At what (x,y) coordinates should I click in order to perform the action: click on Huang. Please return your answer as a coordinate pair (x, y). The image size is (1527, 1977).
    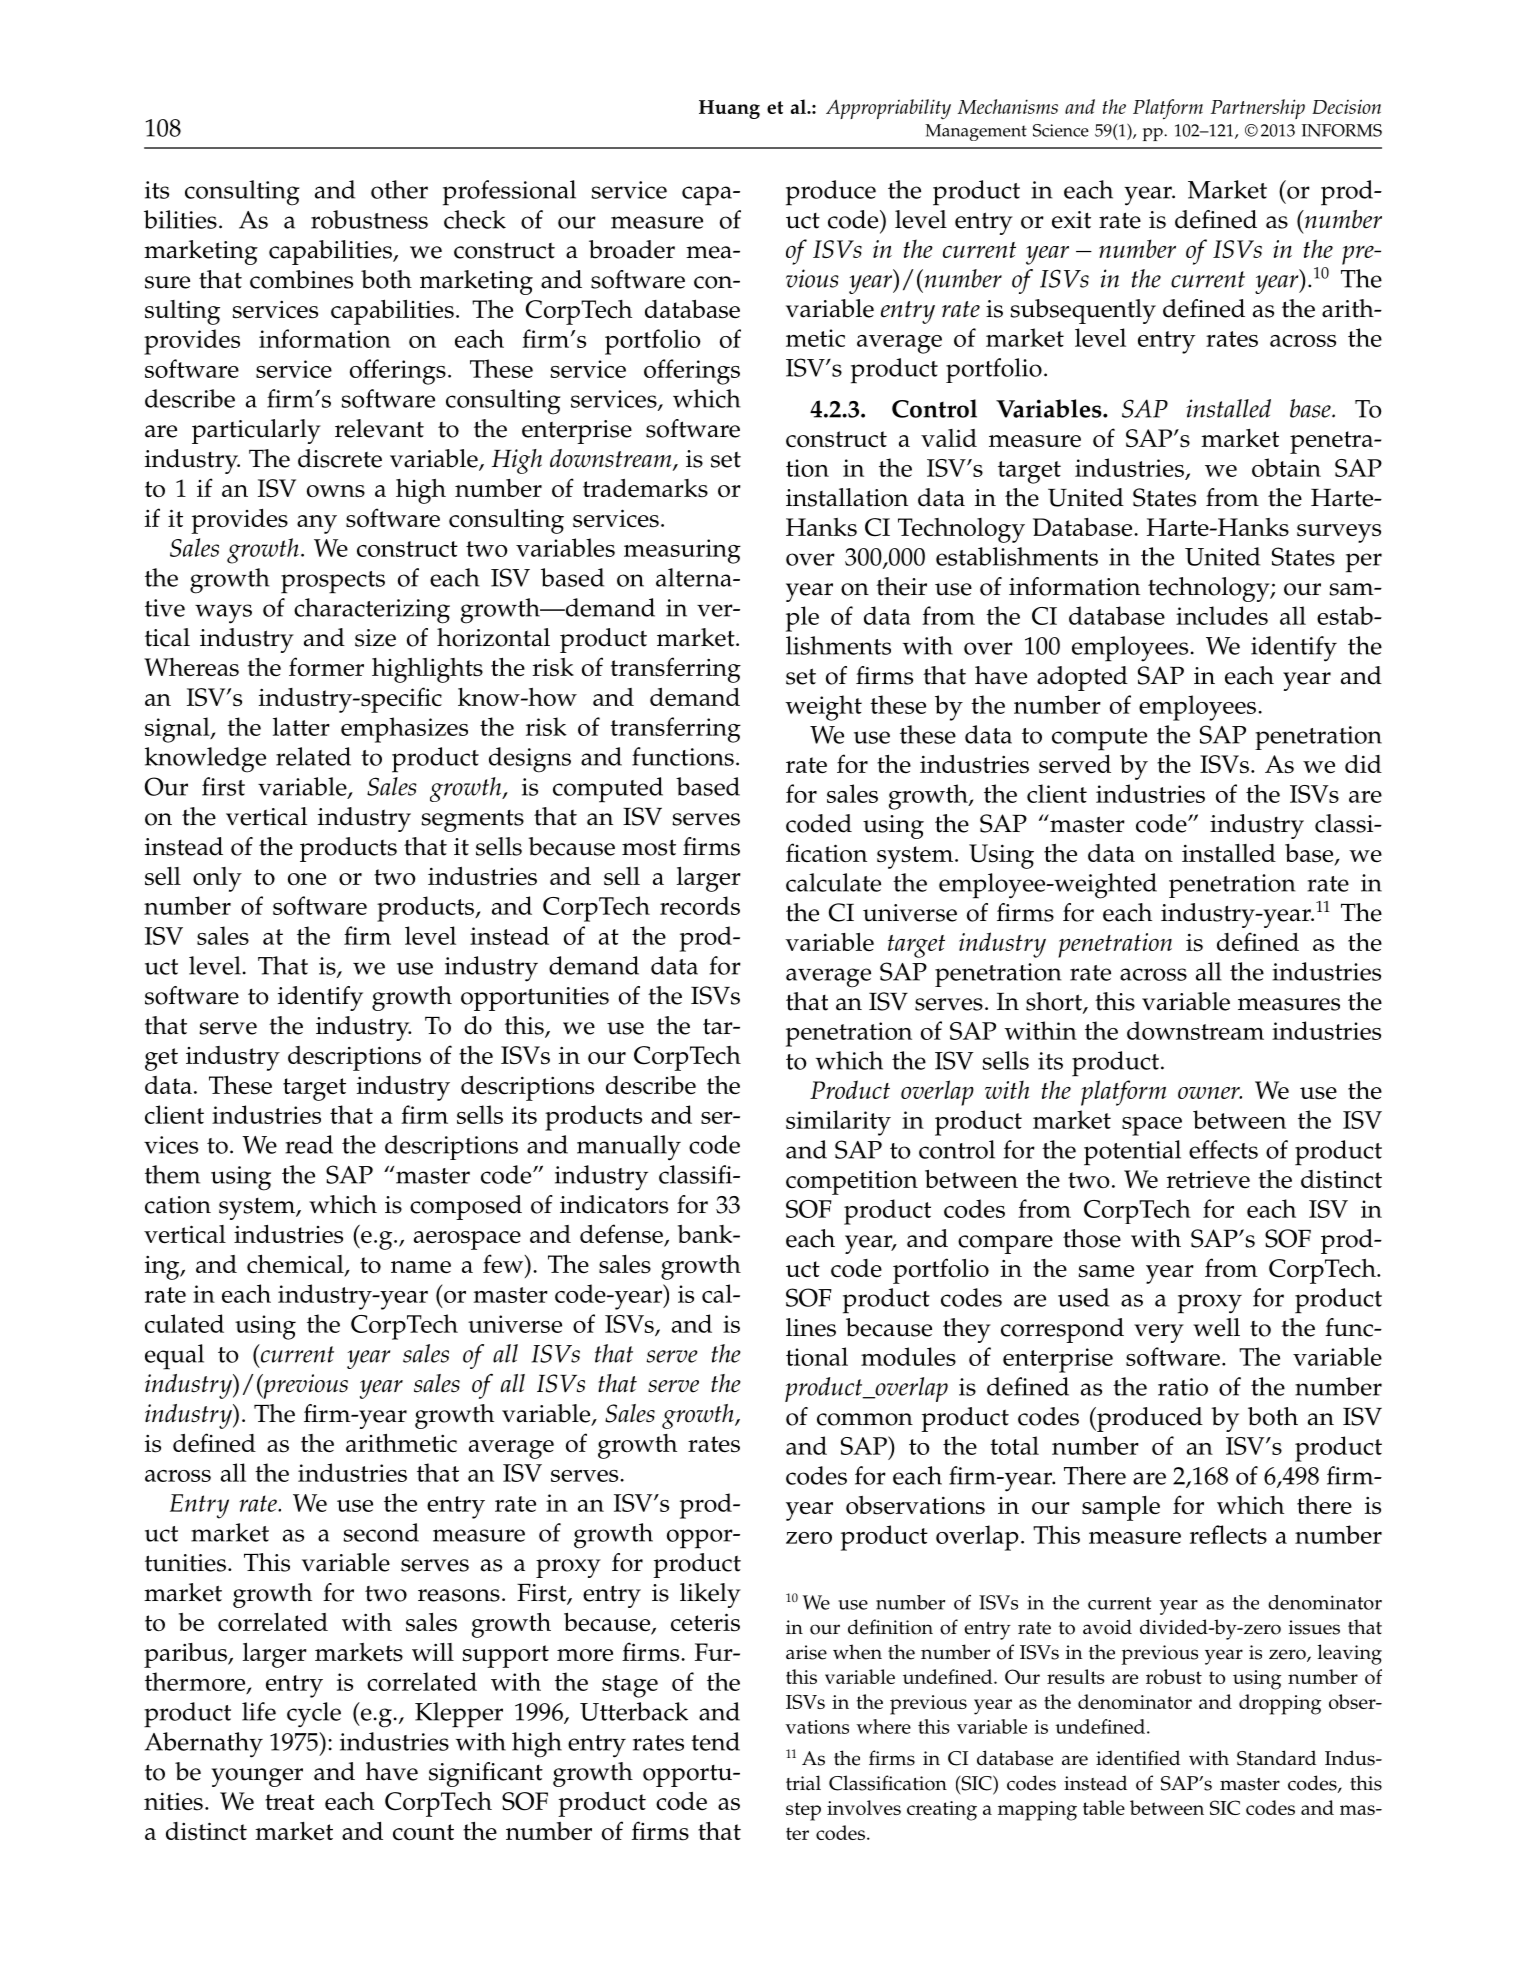
    Looking at the image, I should click on (729, 109).
